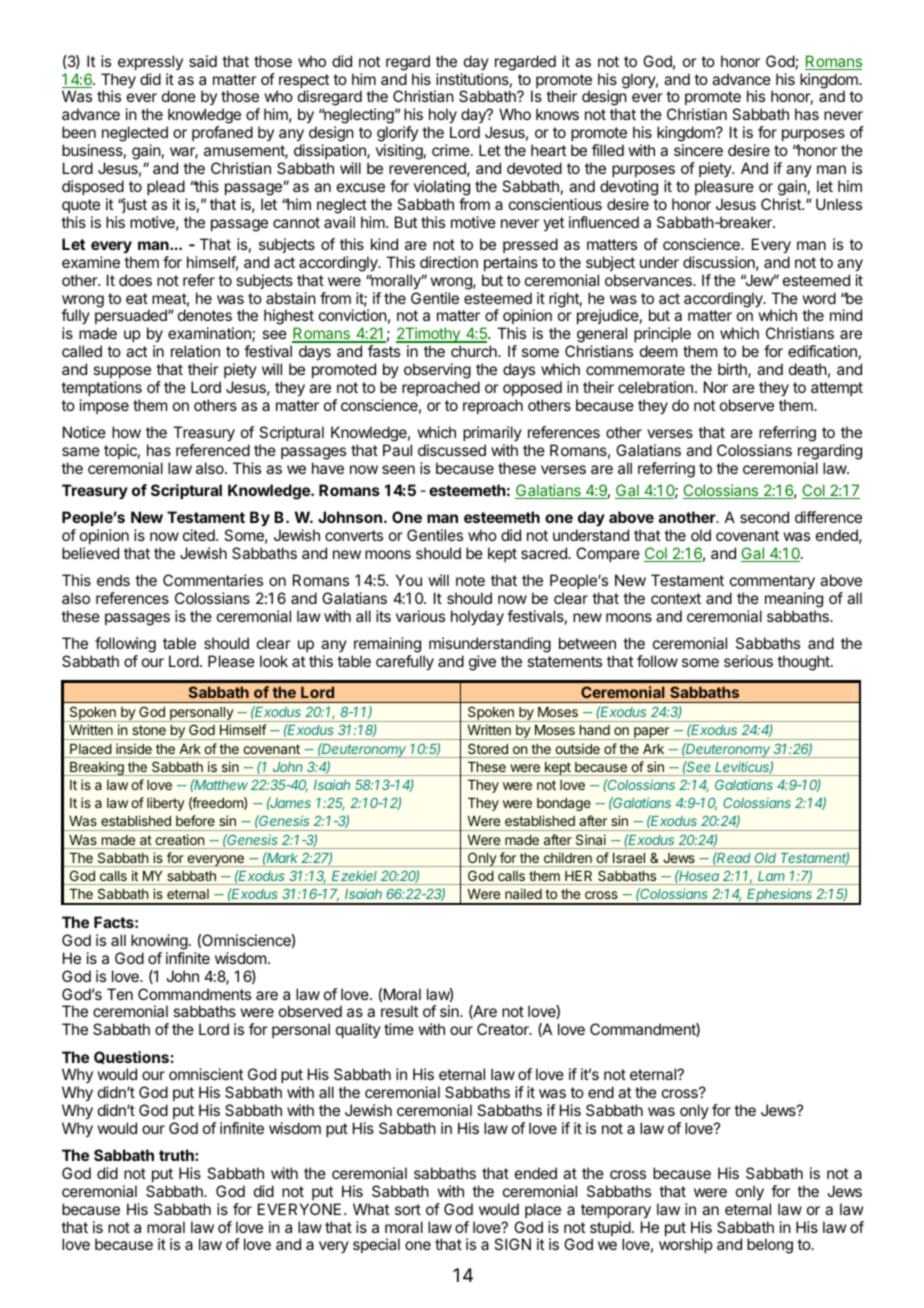 This screenshot has width=924, height=1308. Describe the element at coordinates (748, 661) in the screenshot. I see `serious` at that location.
